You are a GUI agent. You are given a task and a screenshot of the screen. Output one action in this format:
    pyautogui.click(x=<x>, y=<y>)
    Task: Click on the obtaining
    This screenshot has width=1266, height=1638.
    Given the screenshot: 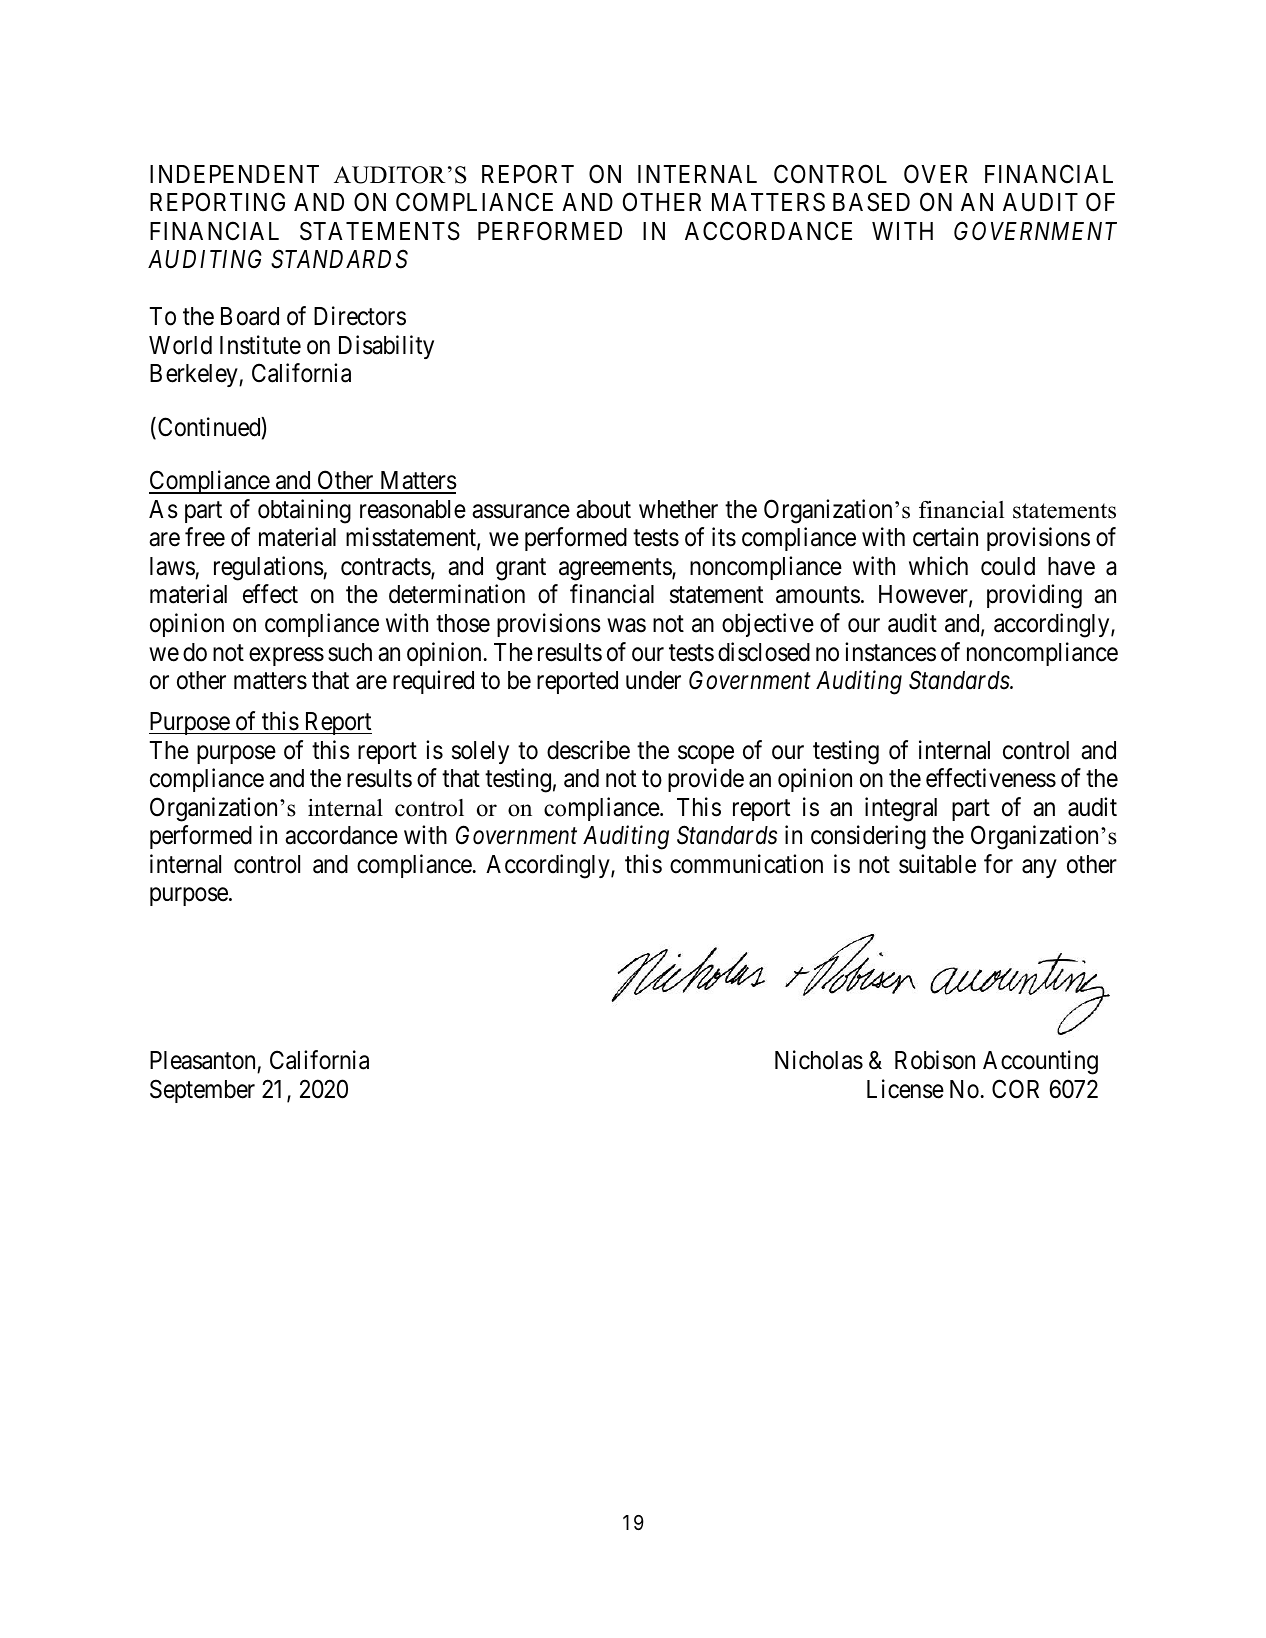 What is the action you would take?
    pyautogui.click(x=304, y=511)
